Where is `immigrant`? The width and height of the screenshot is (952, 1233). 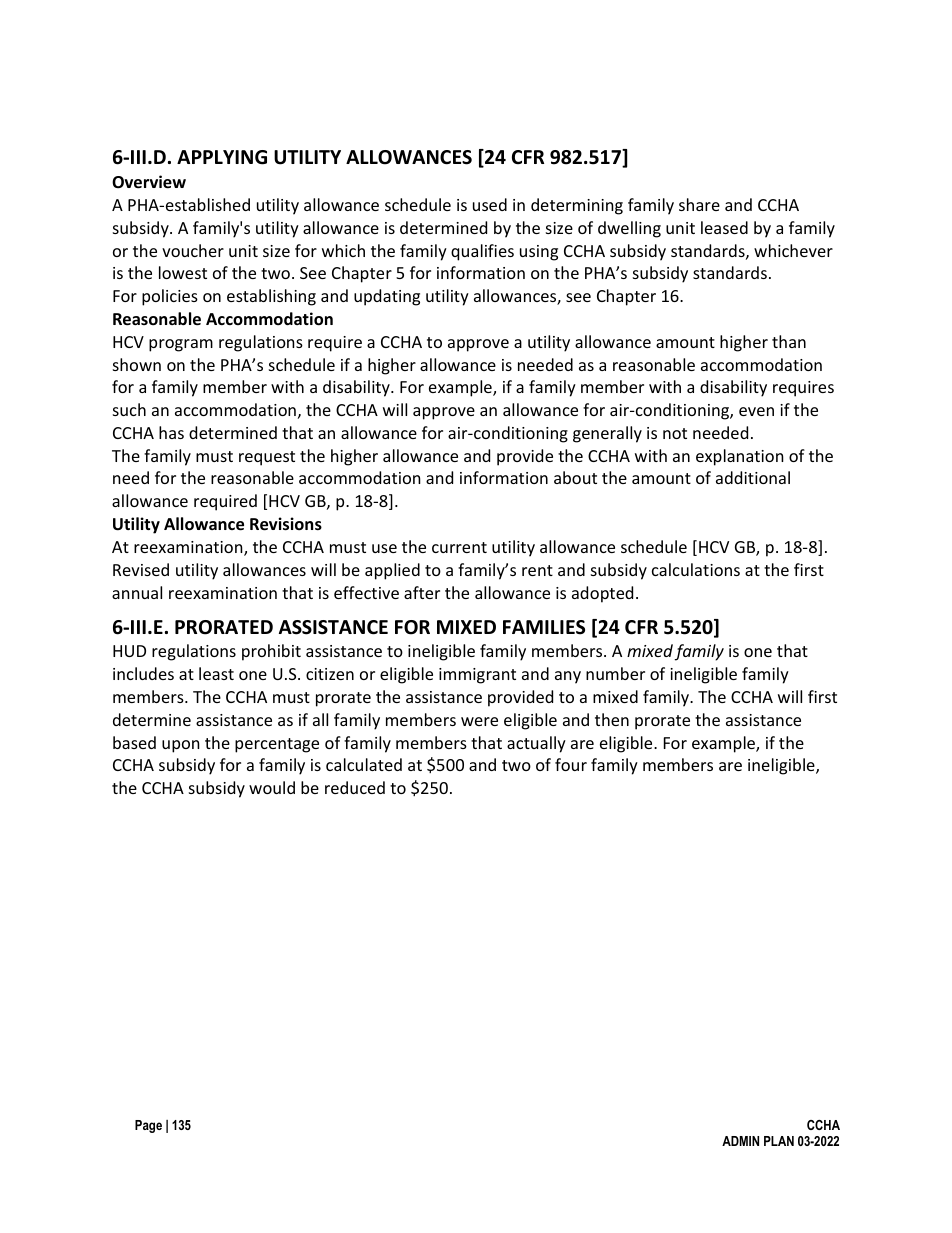 immigrant is located at coordinates (477, 676).
